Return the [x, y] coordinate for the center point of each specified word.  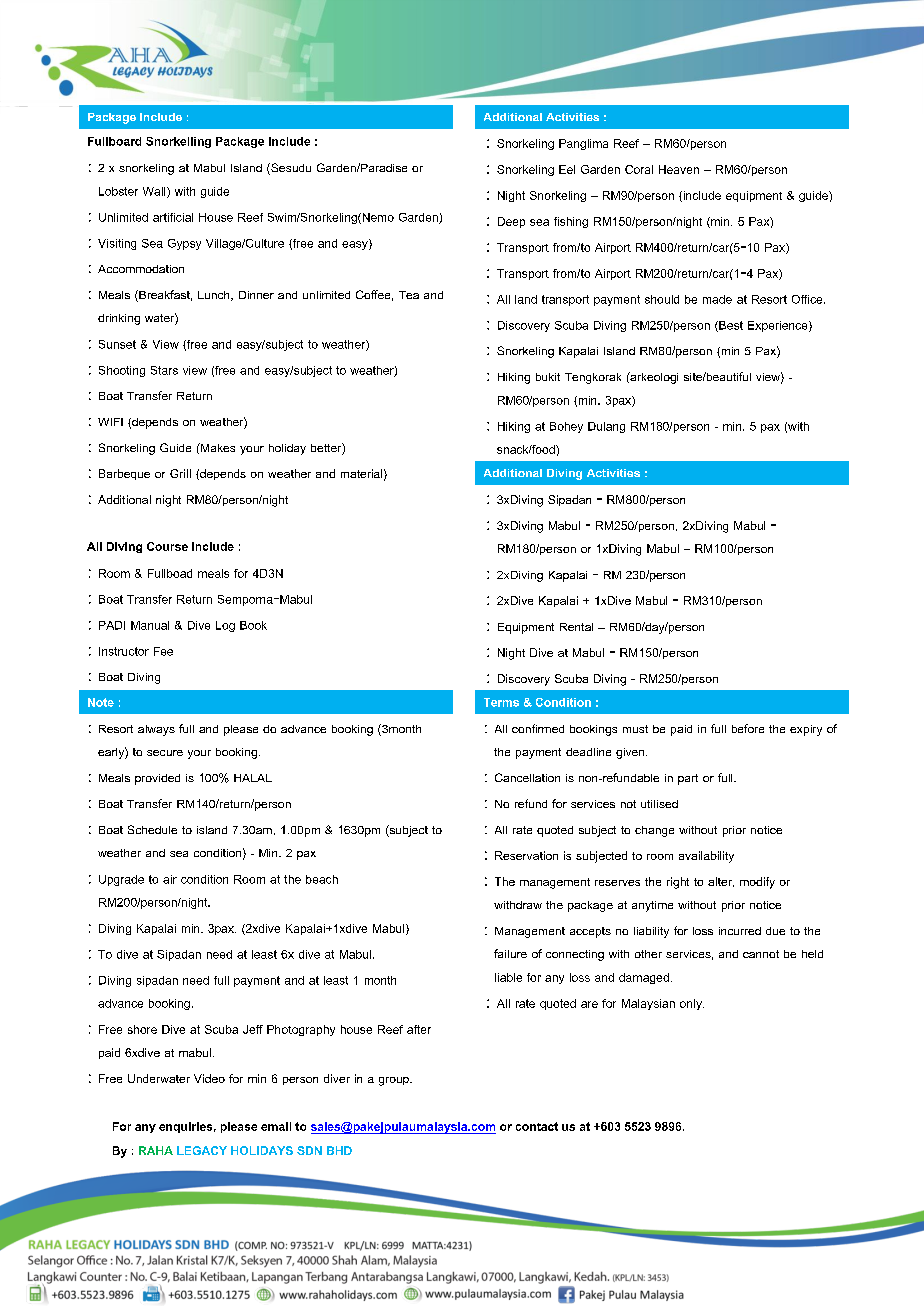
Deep [511, 222]
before [748, 728]
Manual [150, 625]
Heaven [679, 169]
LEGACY [202, 1150]
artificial [173, 217]
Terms [501, 702]
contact [537, 1126]
